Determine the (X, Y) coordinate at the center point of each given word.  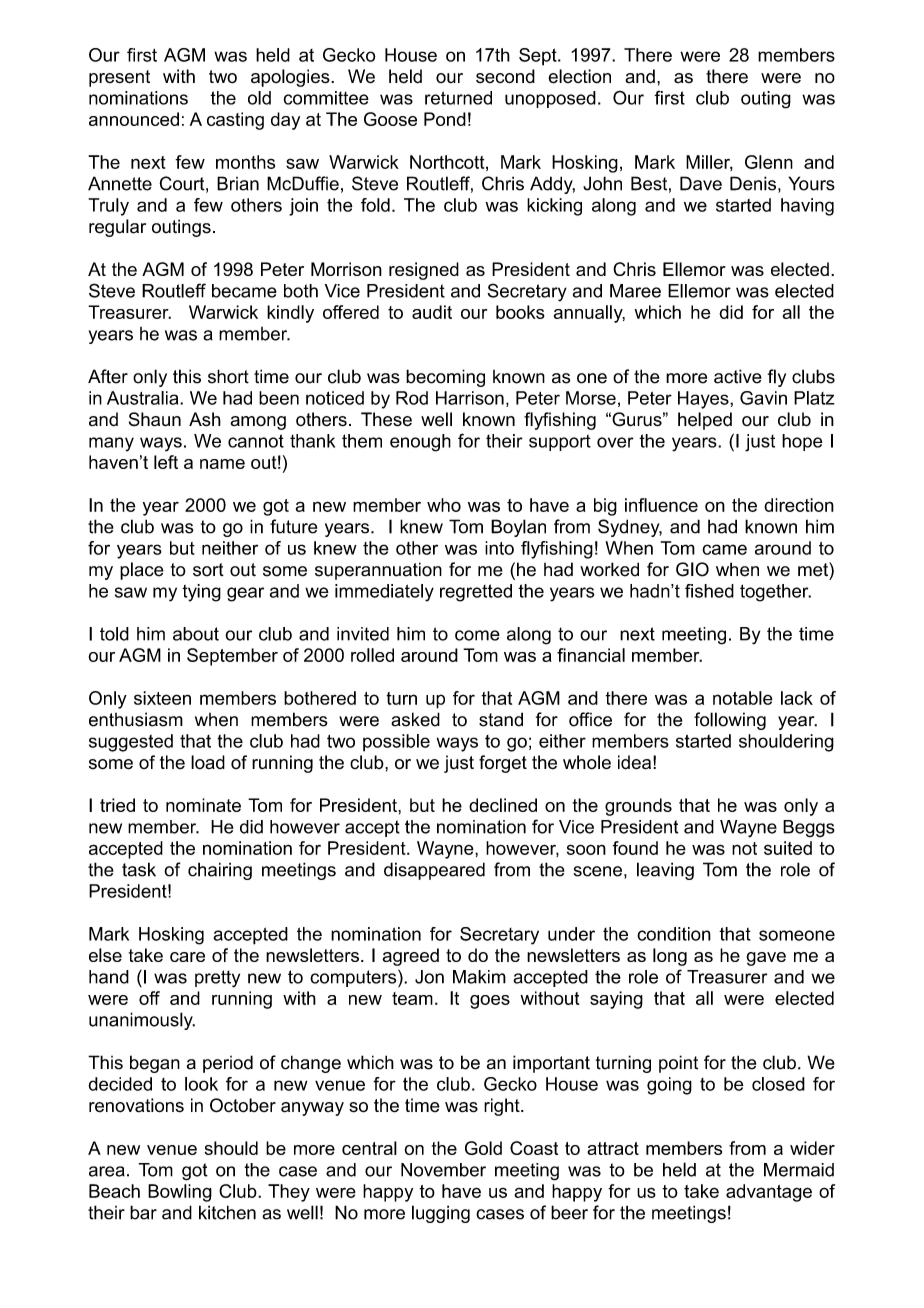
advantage (769, 1193)
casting (235, 121)
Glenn (769, 162)
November (443, 1170)
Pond (445, 119)
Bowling (180, 1193)
